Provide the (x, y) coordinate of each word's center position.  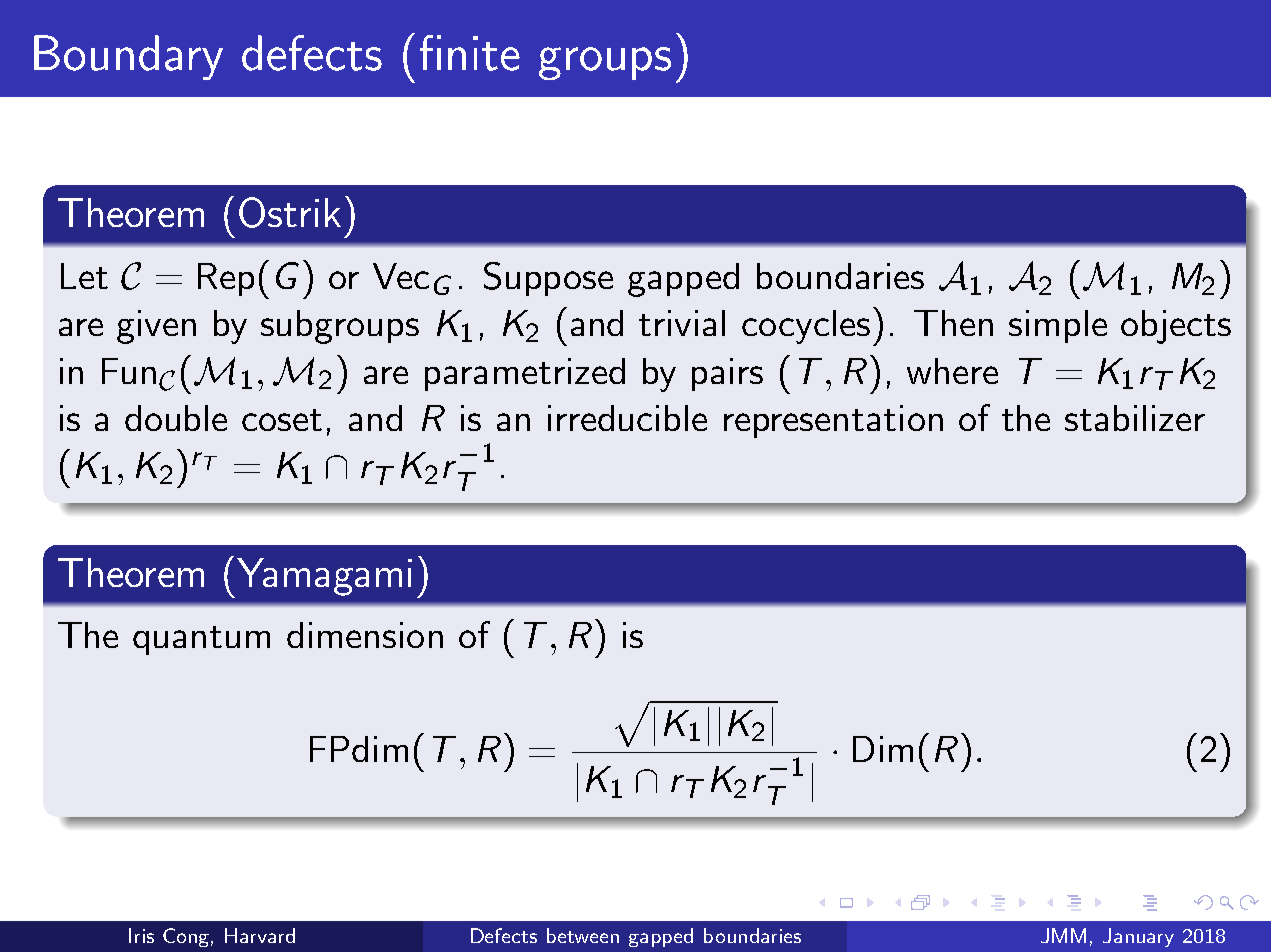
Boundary (128, 57)
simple (1058, 326)
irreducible (627, 418)
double (176, 418)
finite (470, 53)
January (1138, 937)
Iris (141, 935)
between (583, 935)
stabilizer (1135, 418)
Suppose (548, 279)
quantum (201, 640)
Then (953, 323)
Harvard (260, 935)
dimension (365, 635)
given (156, 327)
